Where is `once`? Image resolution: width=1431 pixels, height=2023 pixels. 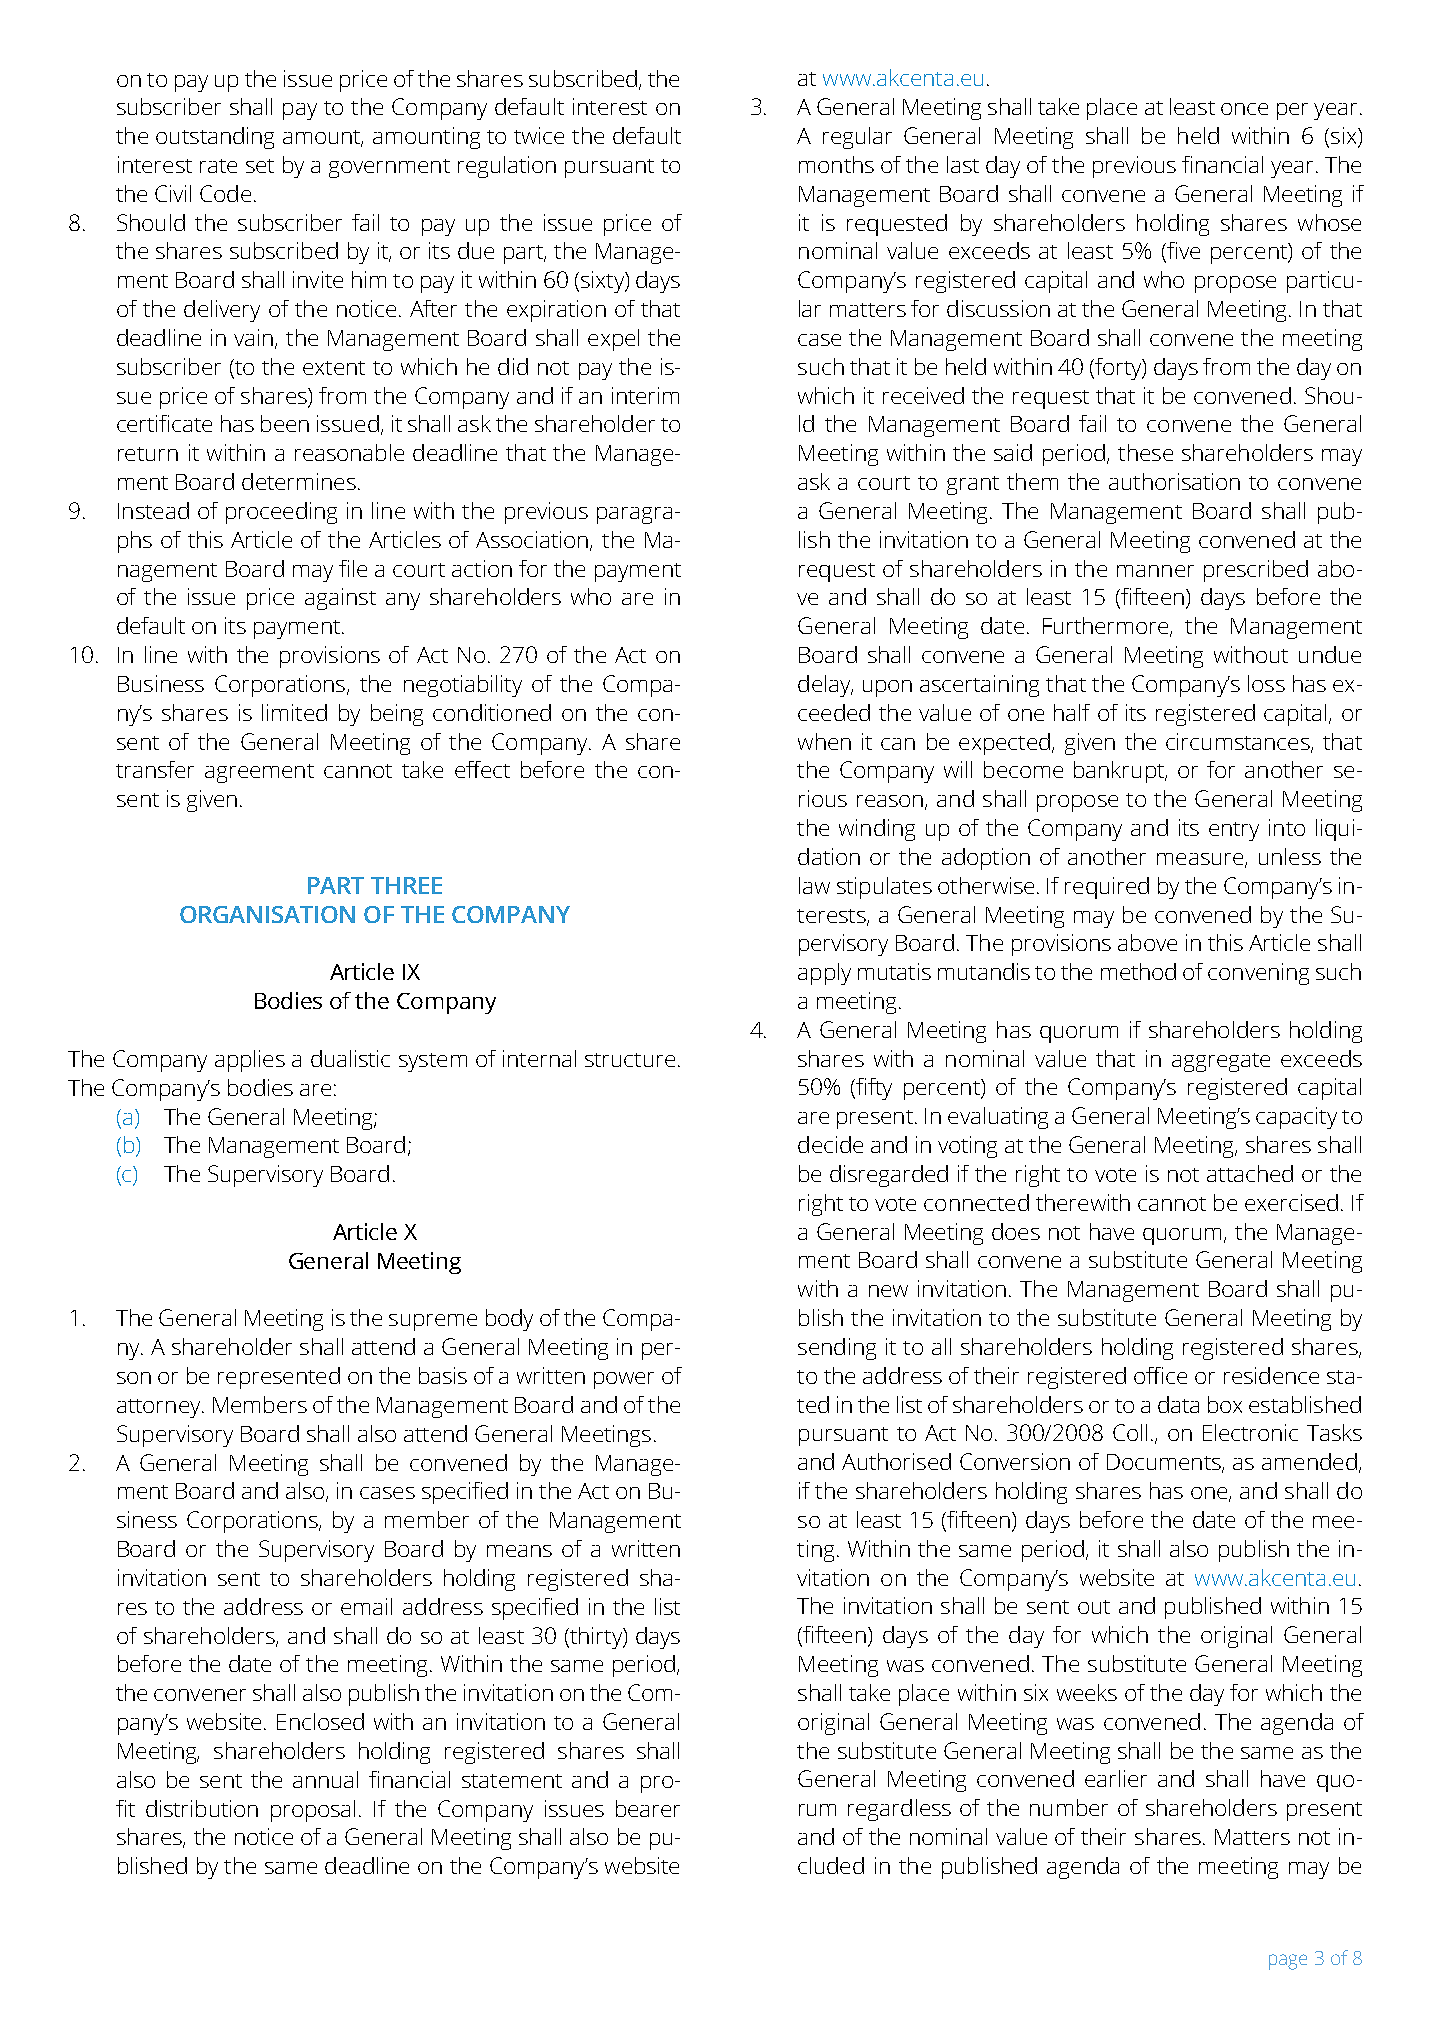
once is located at coordinates (1244, 109).
